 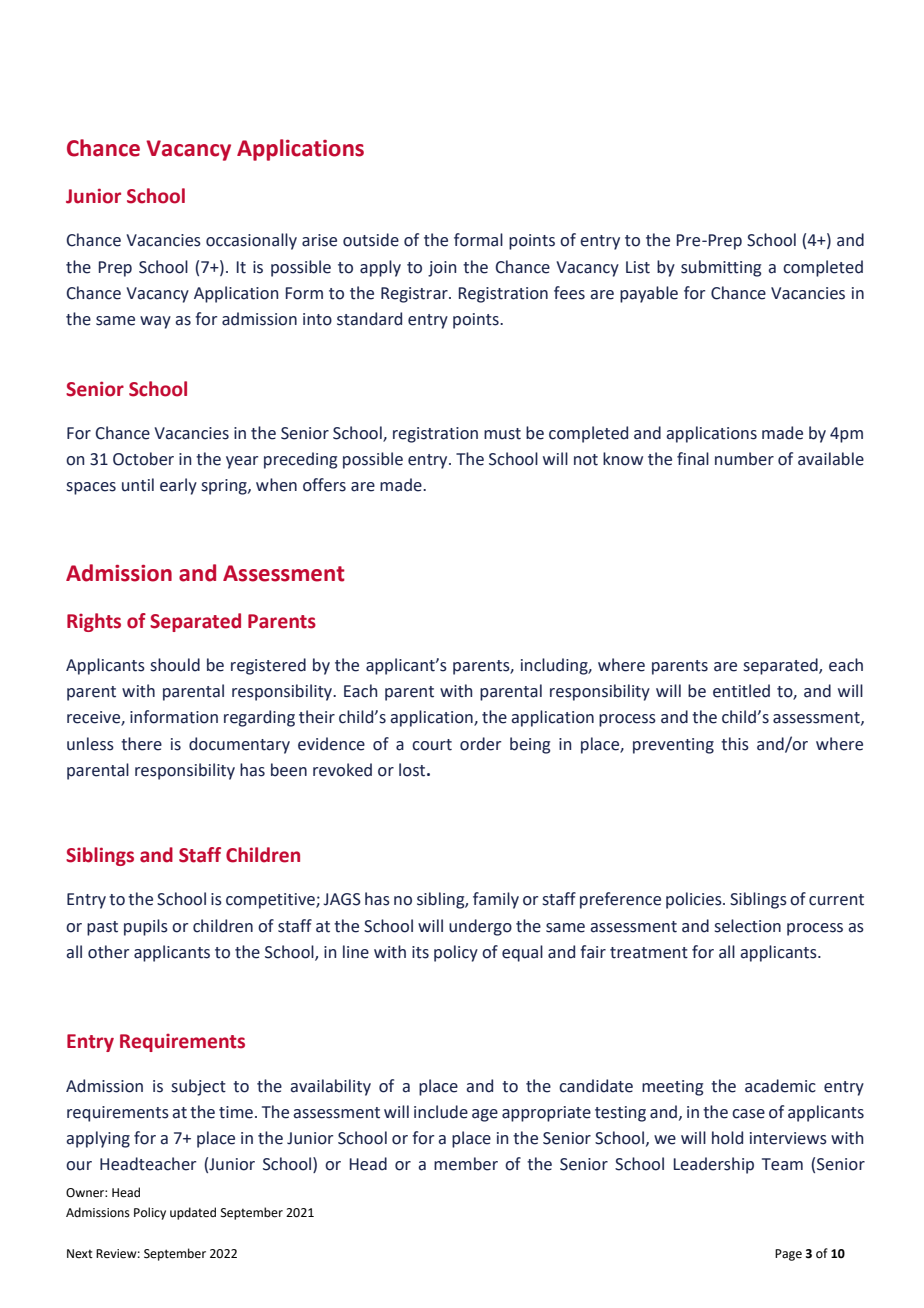 What do you see at coordinates (108, 952) in the screenshot?
I see `other` at bounding box center [108, 952].
